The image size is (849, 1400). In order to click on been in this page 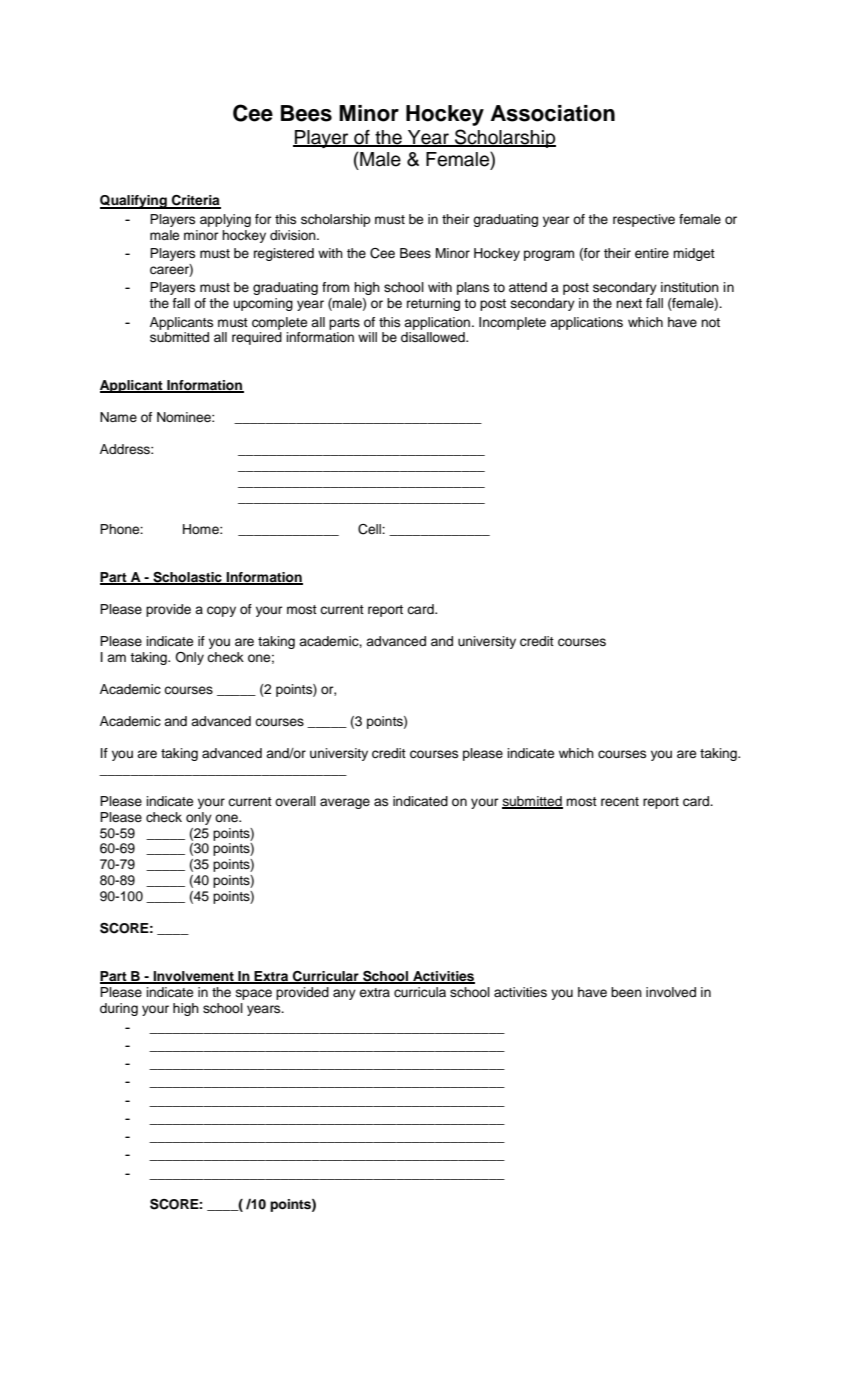, I will do `click(626, 992)`.
